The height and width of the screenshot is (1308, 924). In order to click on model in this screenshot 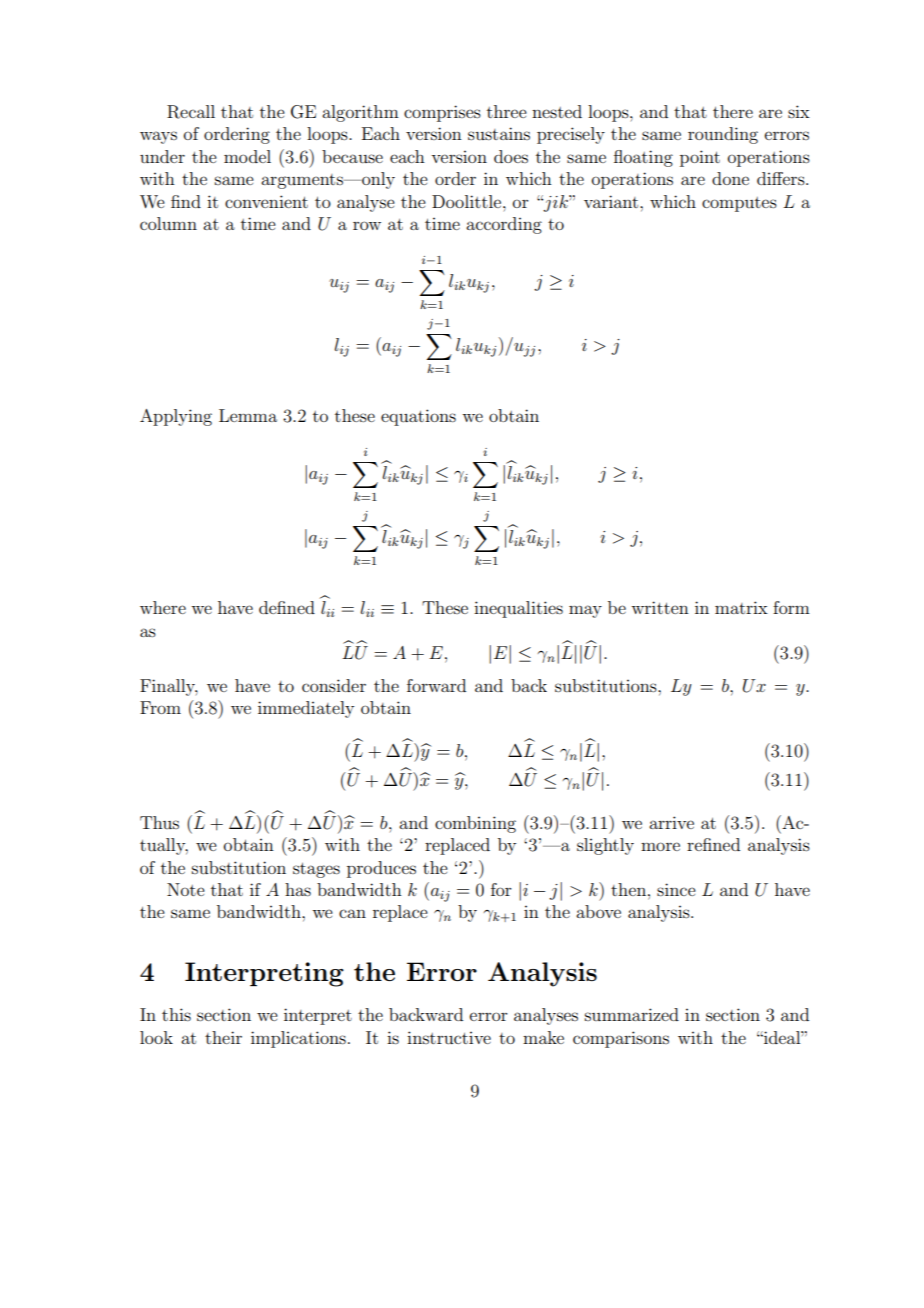, I will do `click(247, 156)`.
